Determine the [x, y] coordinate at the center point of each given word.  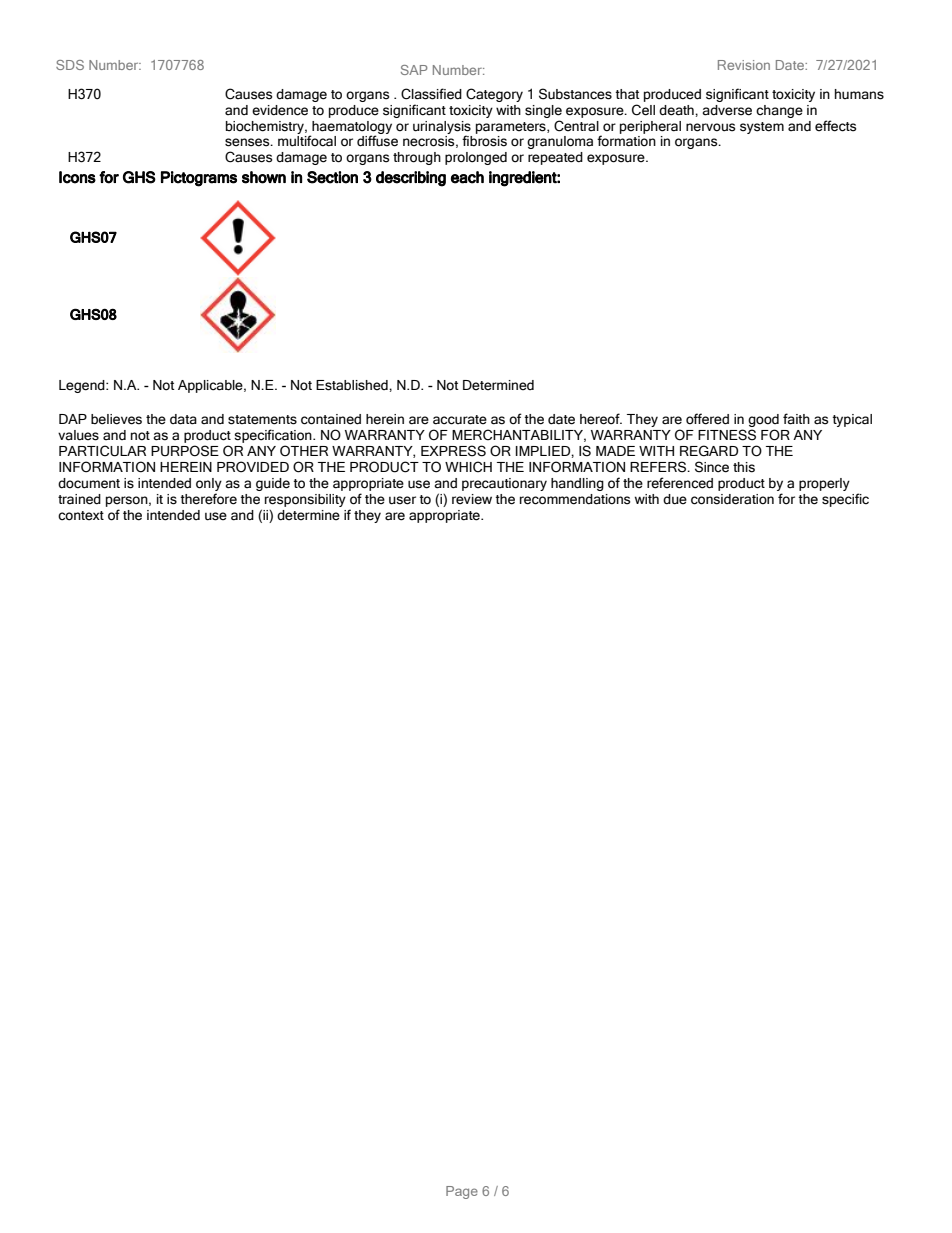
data [183, 419]
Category [494, 95]
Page [462, 1192]
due [675, 499]
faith [796, 419]
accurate [460, 420]
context [81, 516]
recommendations [575, 499]
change [779, 111]
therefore [209, 499]
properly [824, 484]
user [402, 500]
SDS [70, 65]
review [472, 499]
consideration [732, 499]
